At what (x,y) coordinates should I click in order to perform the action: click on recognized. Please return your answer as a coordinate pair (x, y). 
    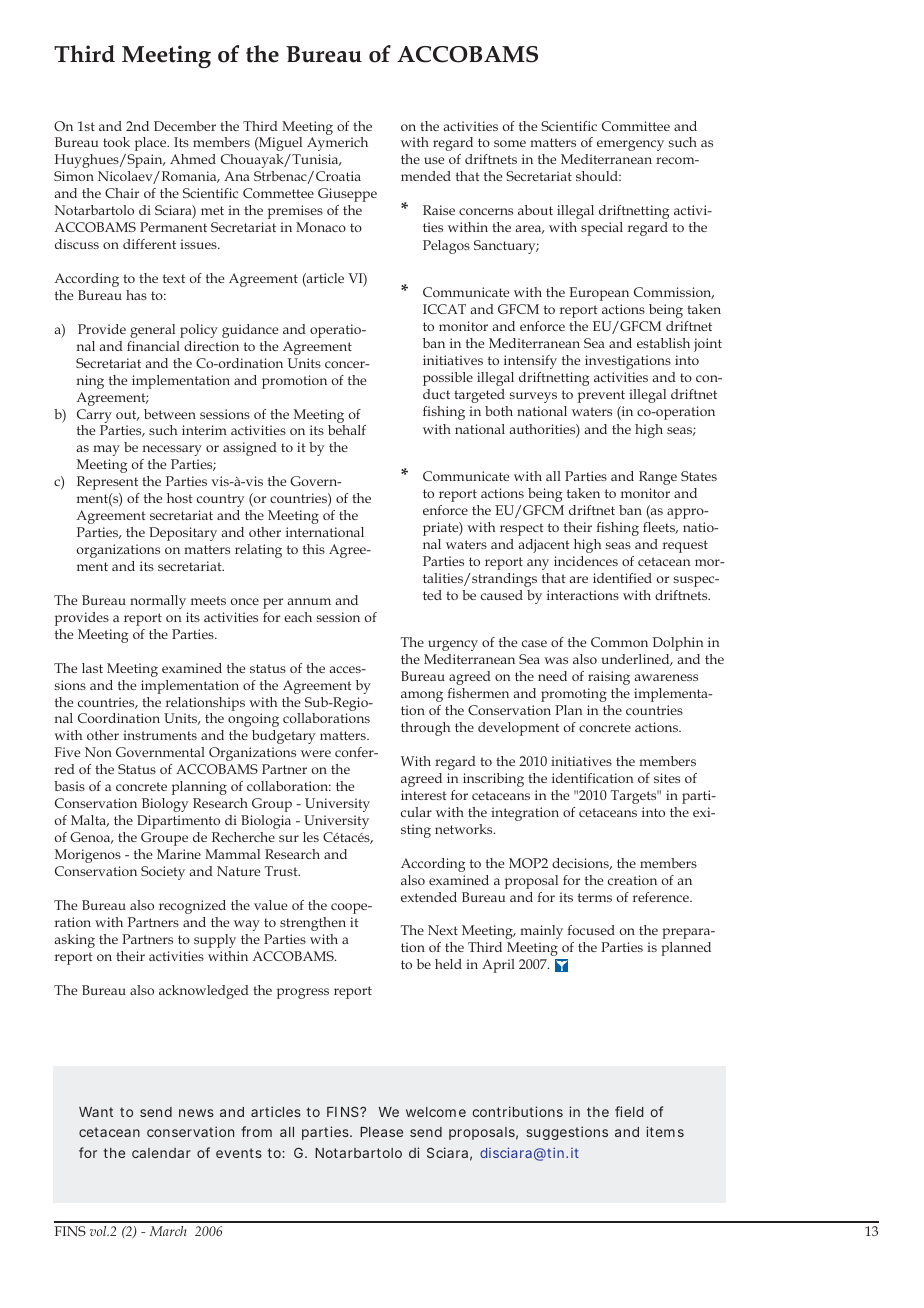
    Looking at the image, I should click on (192, 907).
